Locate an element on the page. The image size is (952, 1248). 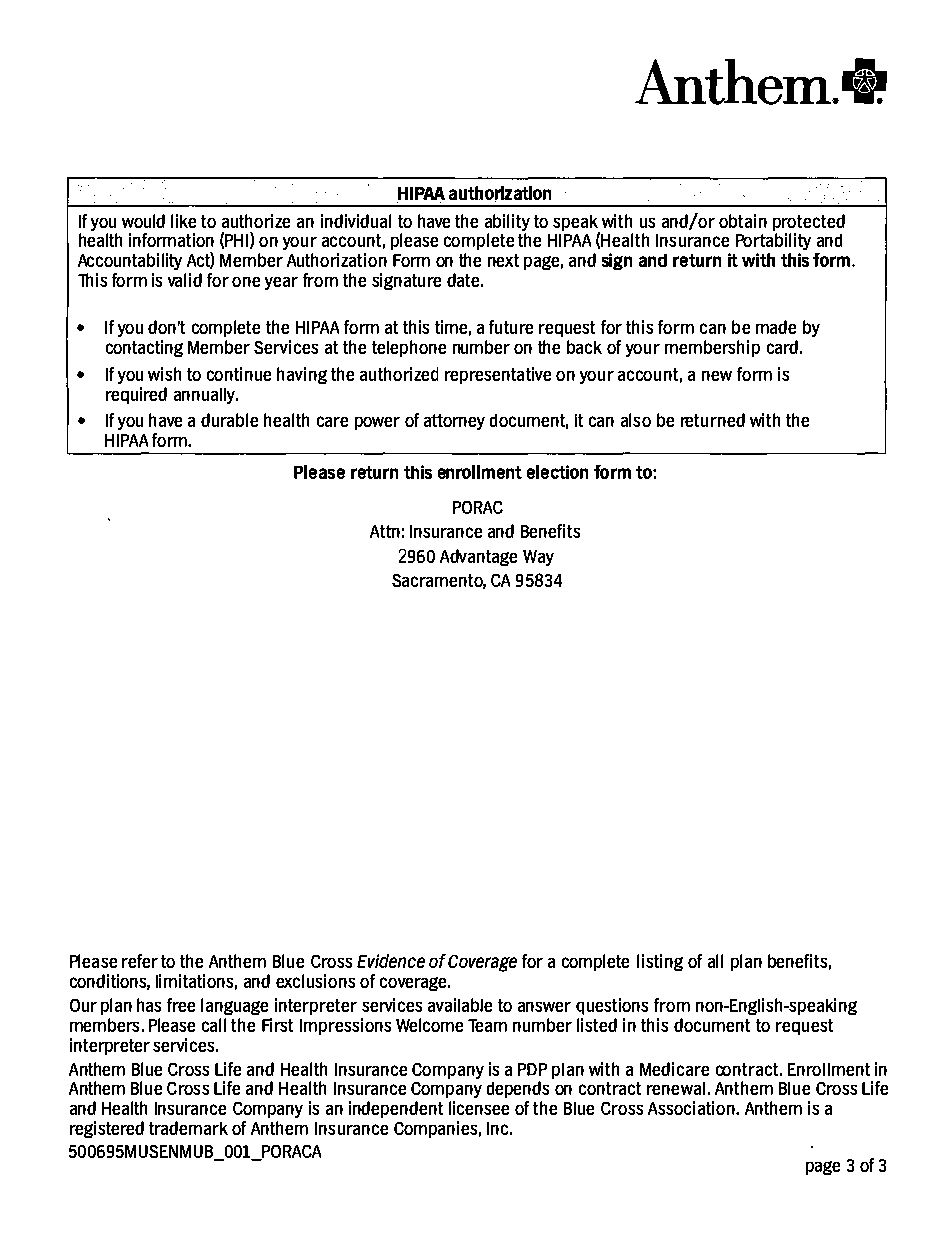
like is located at coordinates (183, 221).
